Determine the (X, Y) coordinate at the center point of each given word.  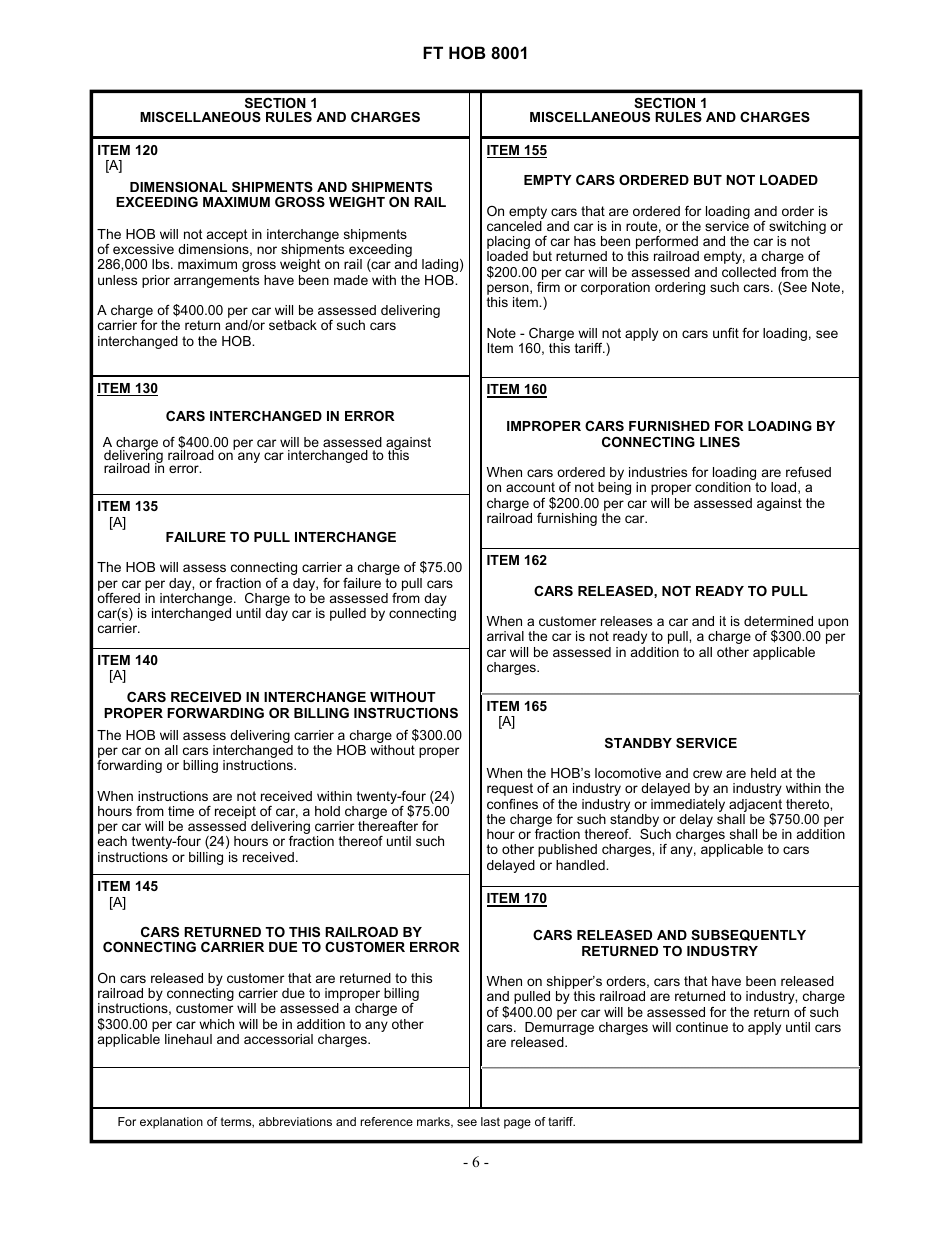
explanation (171, 1123)
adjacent (756, 807)
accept (227, 237)
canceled (514, 226)
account (530, 487)
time (181, 811)
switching (797, 229)
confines (512, 804)
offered (118, 598)
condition (723, 487)
